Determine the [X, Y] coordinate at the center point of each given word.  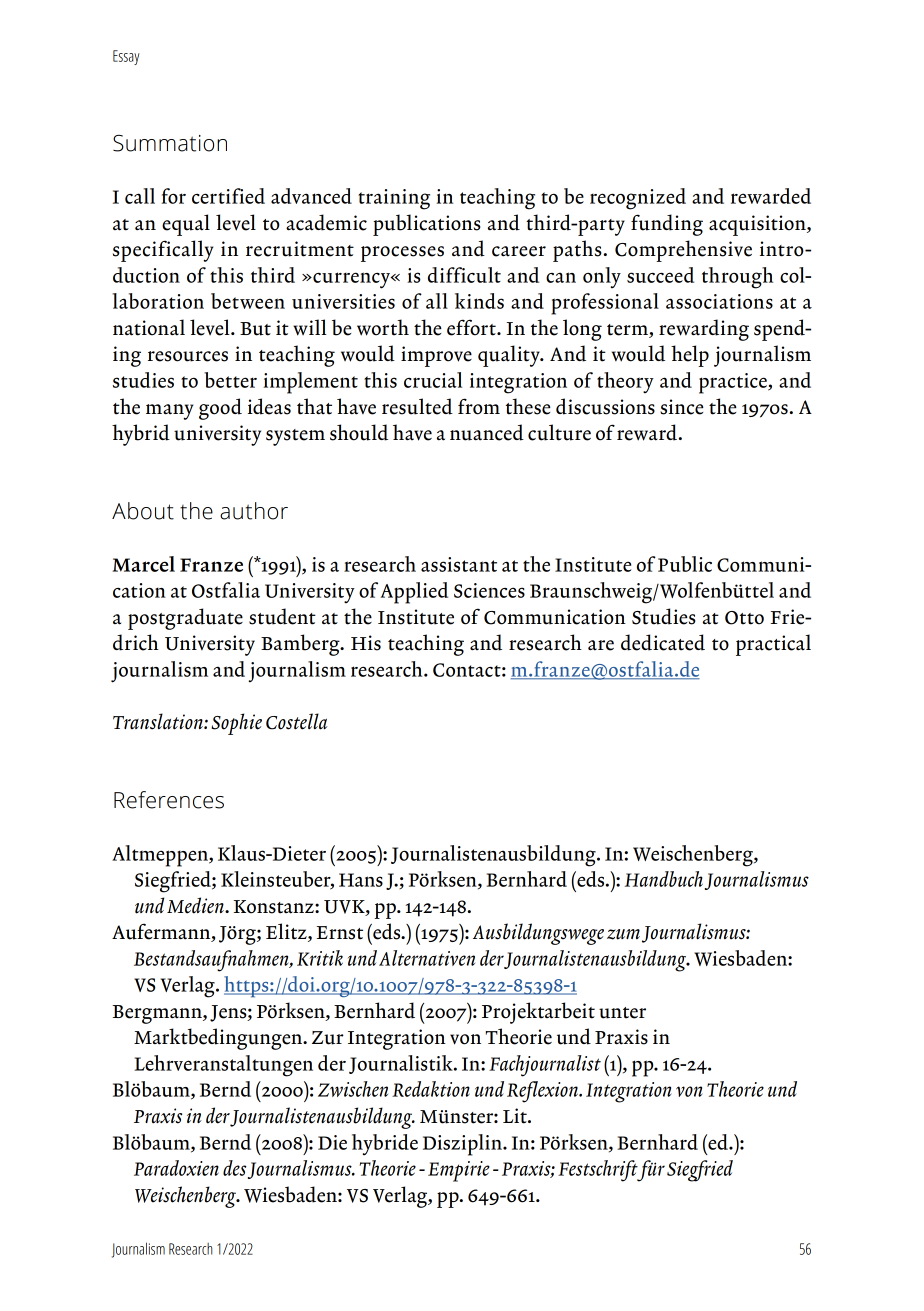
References [169, 800]
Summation [170, 143]
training [394, 199]
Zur [328, 1038]
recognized [638, 199]
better [230, 380]
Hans [361, 880]
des [235, 1168]
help [690, 356]
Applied [414, 593]
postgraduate [185, 619]
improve [436, 356]
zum [623, 934]
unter [622, 1013]
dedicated [663, 642]
